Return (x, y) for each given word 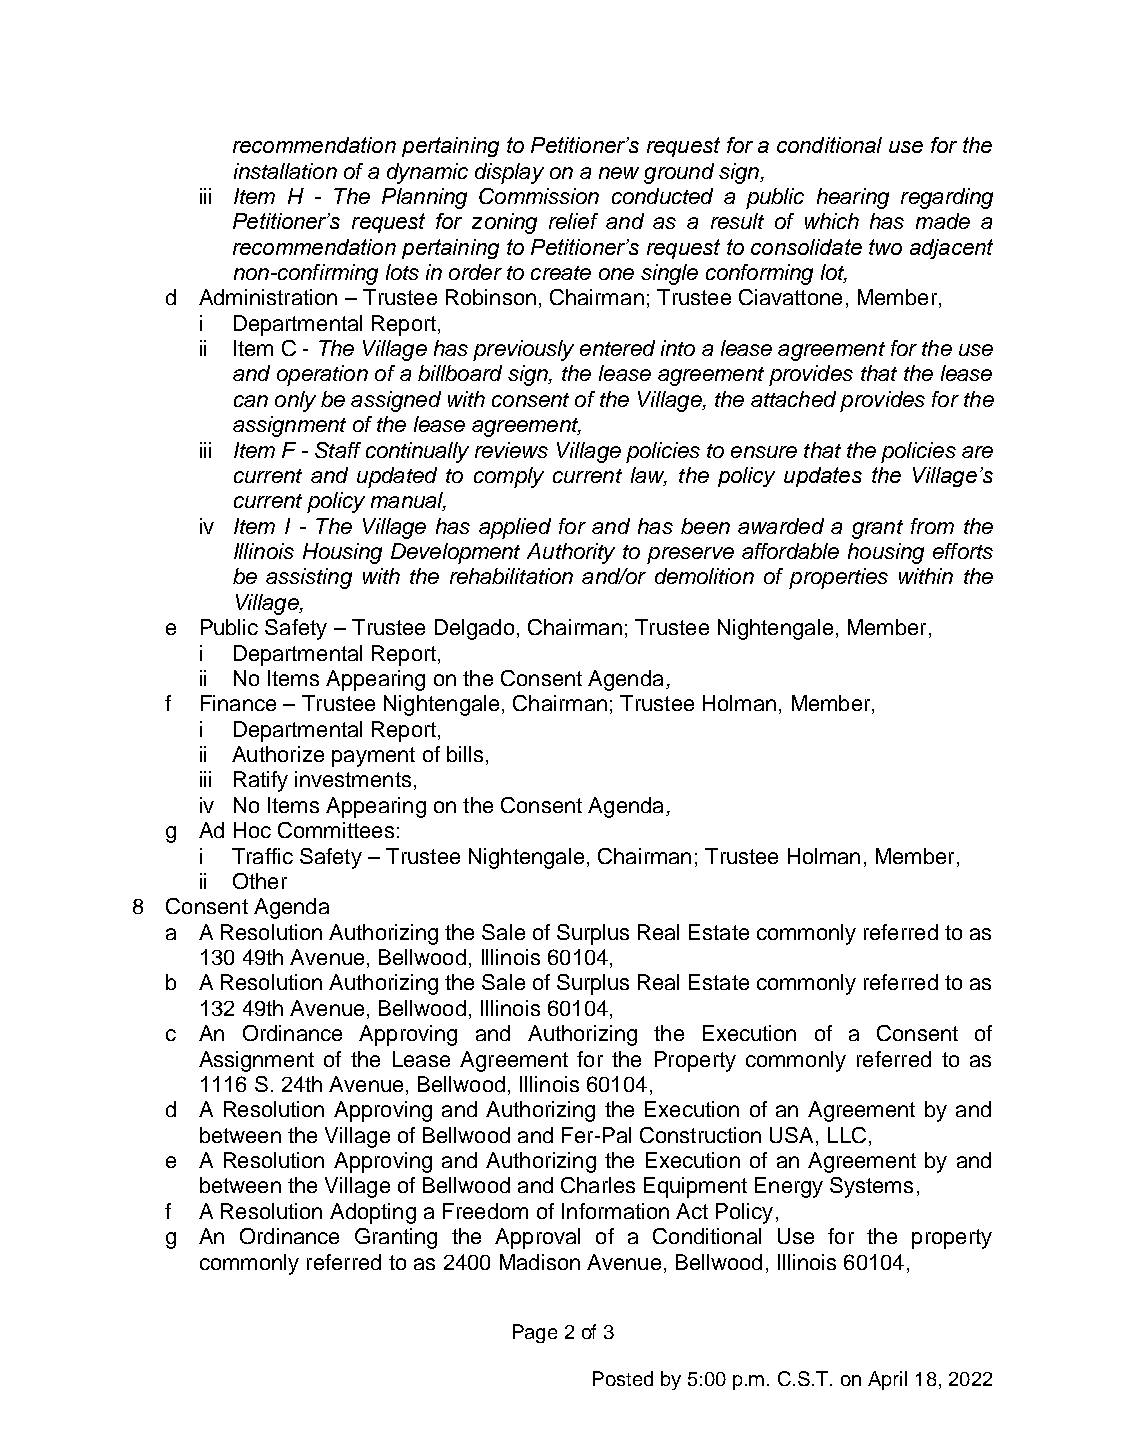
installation (285, 171)
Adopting (373, 1213)
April (887, 1380)
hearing (853, 198)
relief (573, 221)
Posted (623, 1378)
